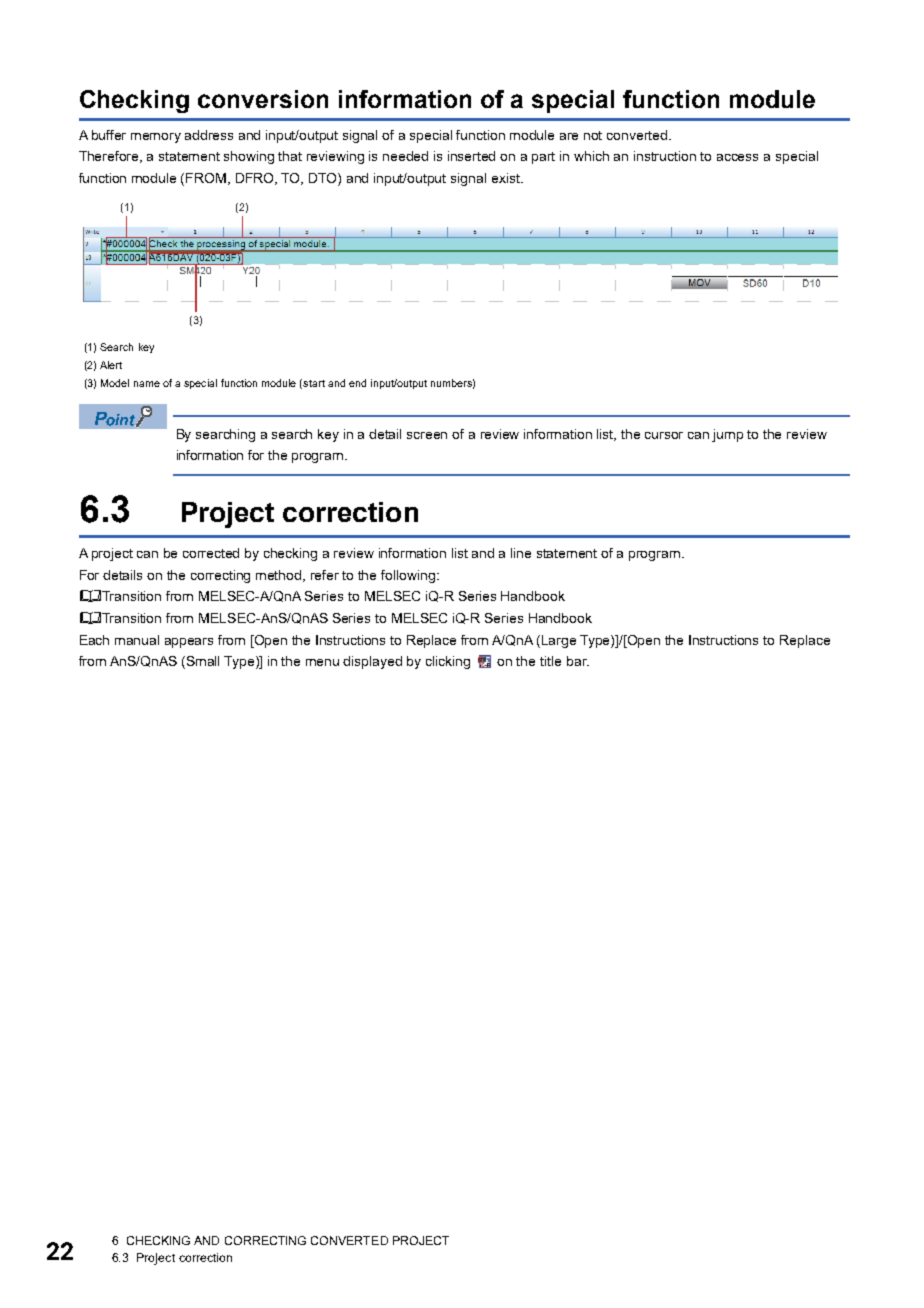 Image resolution: width=924 pixels, height=1308 pixels. What do you see at coordinates (405, 156) in the screenshot?
I see `needed` at bounding box center [405, 156].
